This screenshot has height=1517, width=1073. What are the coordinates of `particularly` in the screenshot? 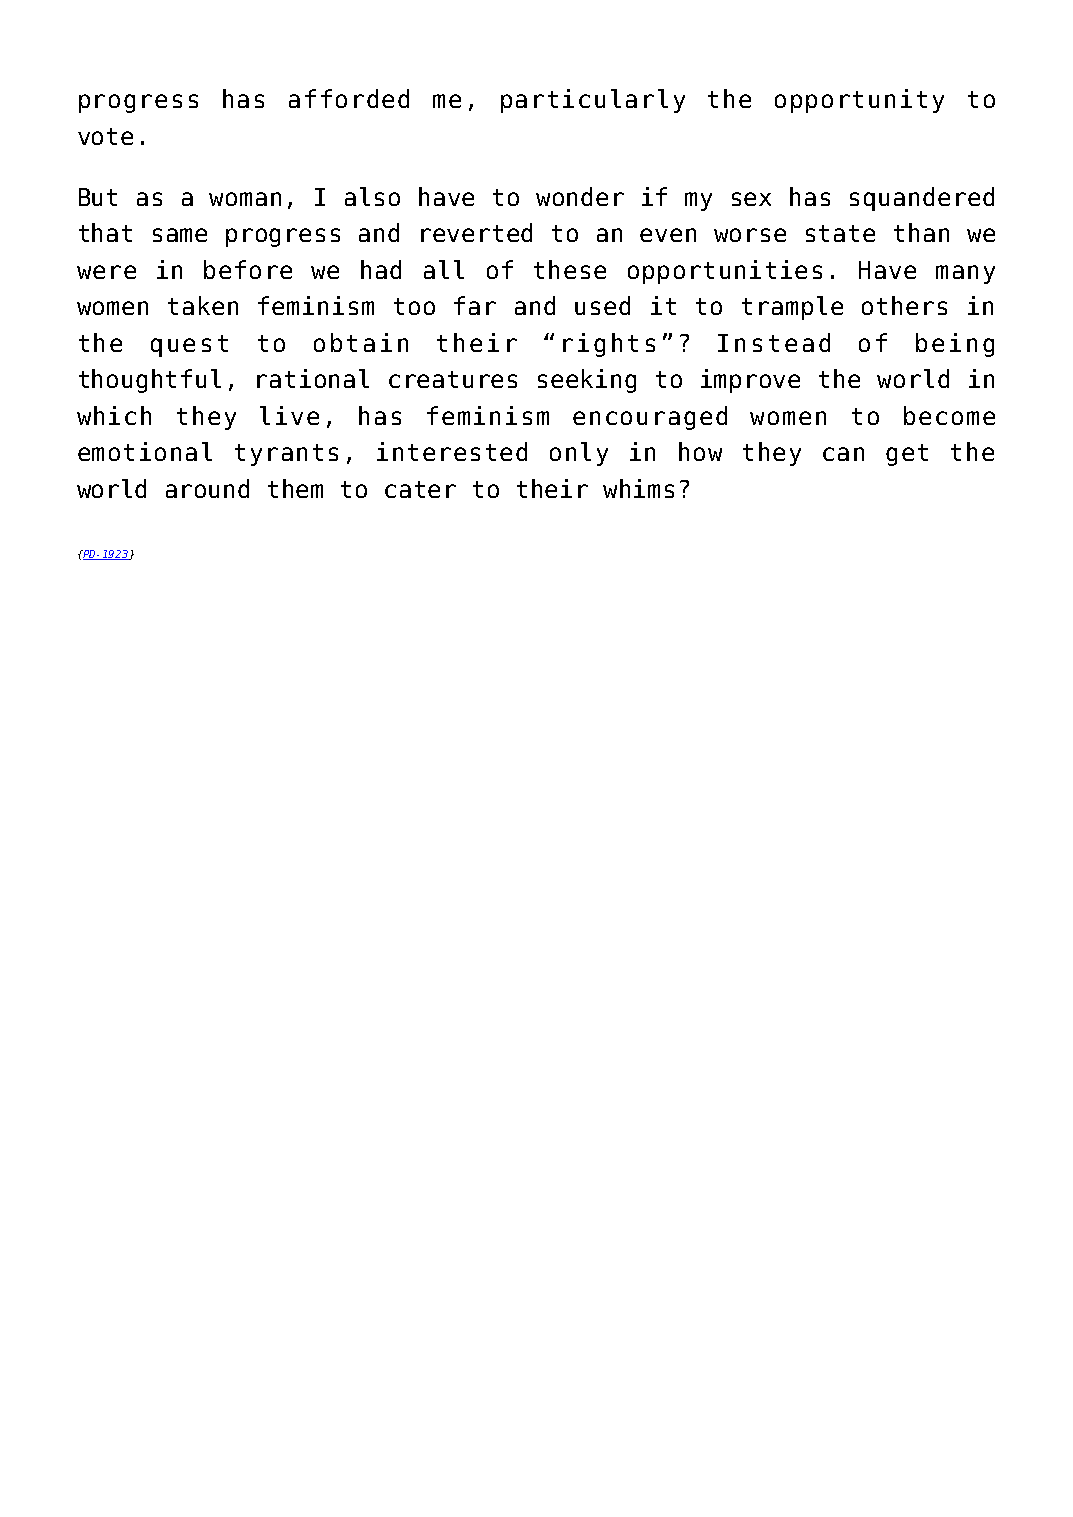 It's located at (593, 101).
